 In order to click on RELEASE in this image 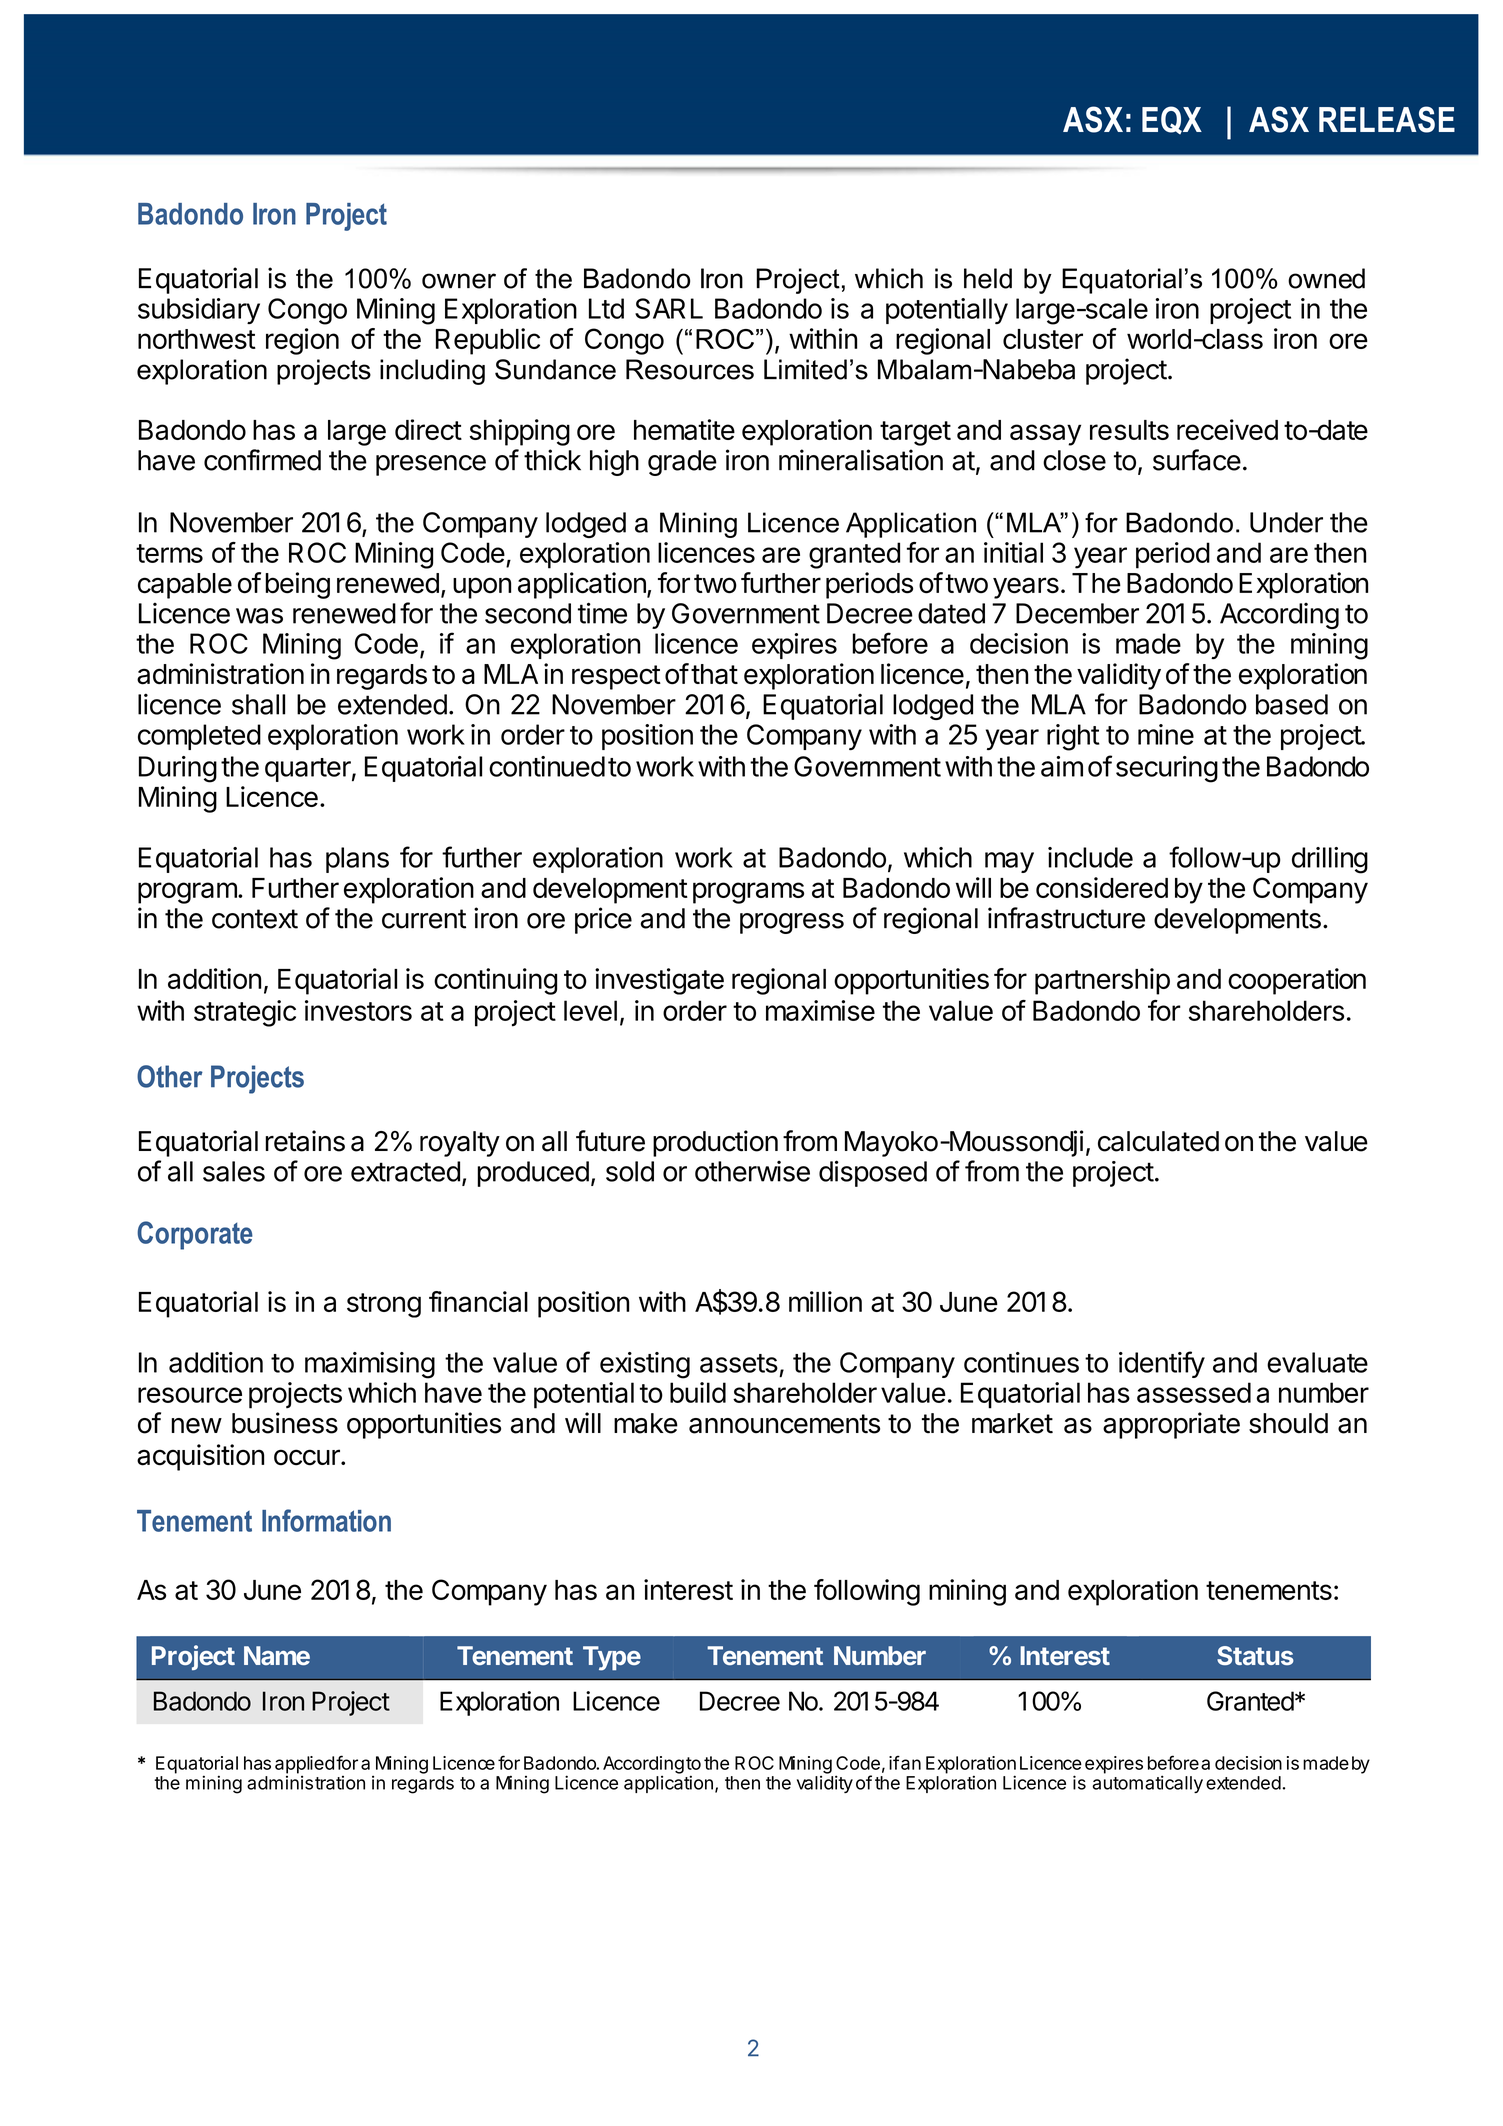, I will do `click(1387, 119)`.
